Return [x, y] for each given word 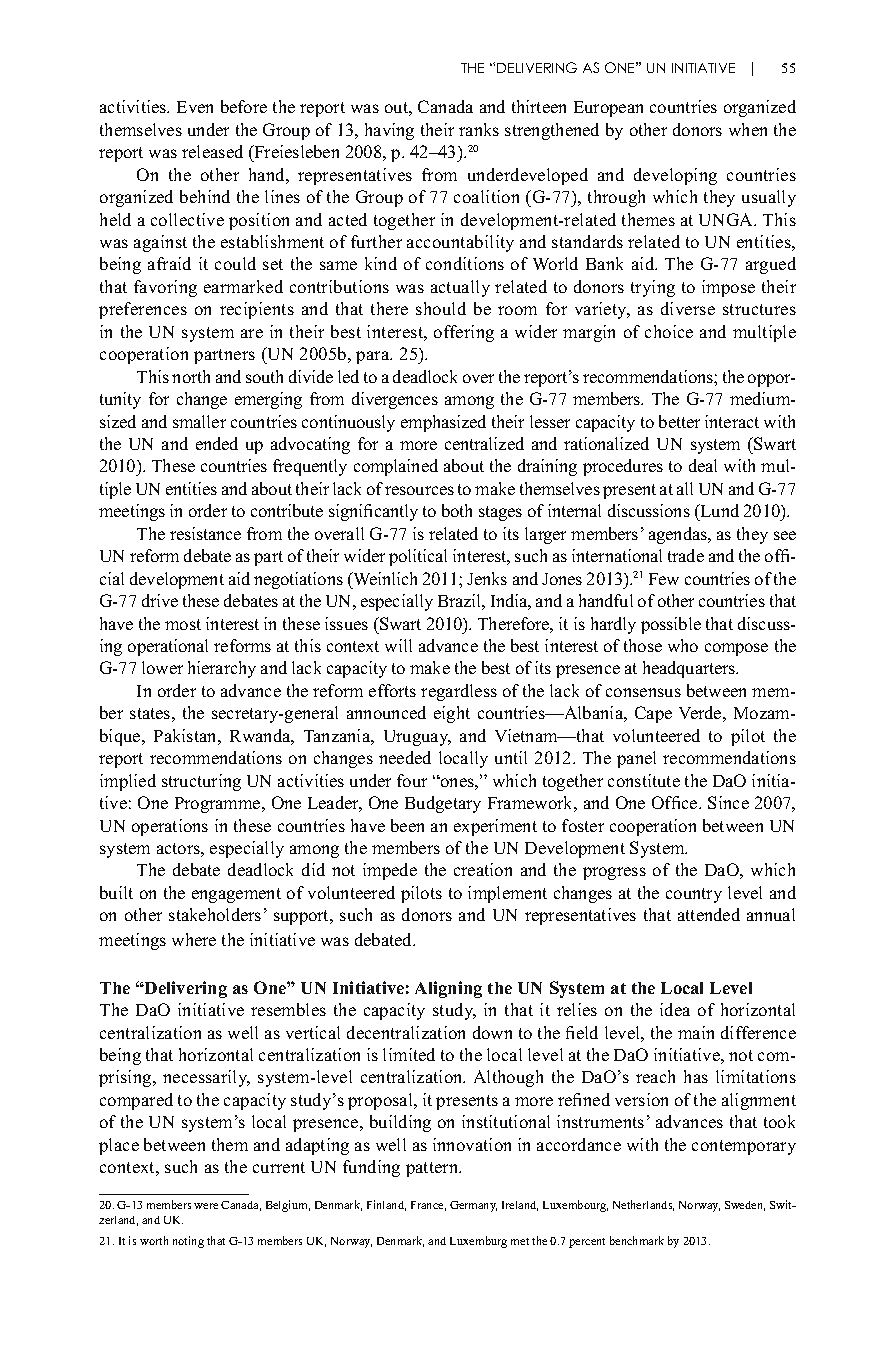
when [748, 129]
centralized [484, 443]
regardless [459, 692]
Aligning [448, 989]
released [212, 151]
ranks [479, 129]
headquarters [690, 669]
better [679, 421]
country [694, 895]
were [206, 1206]
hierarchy [222, 669]
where [194, 939]
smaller [199, 421]
